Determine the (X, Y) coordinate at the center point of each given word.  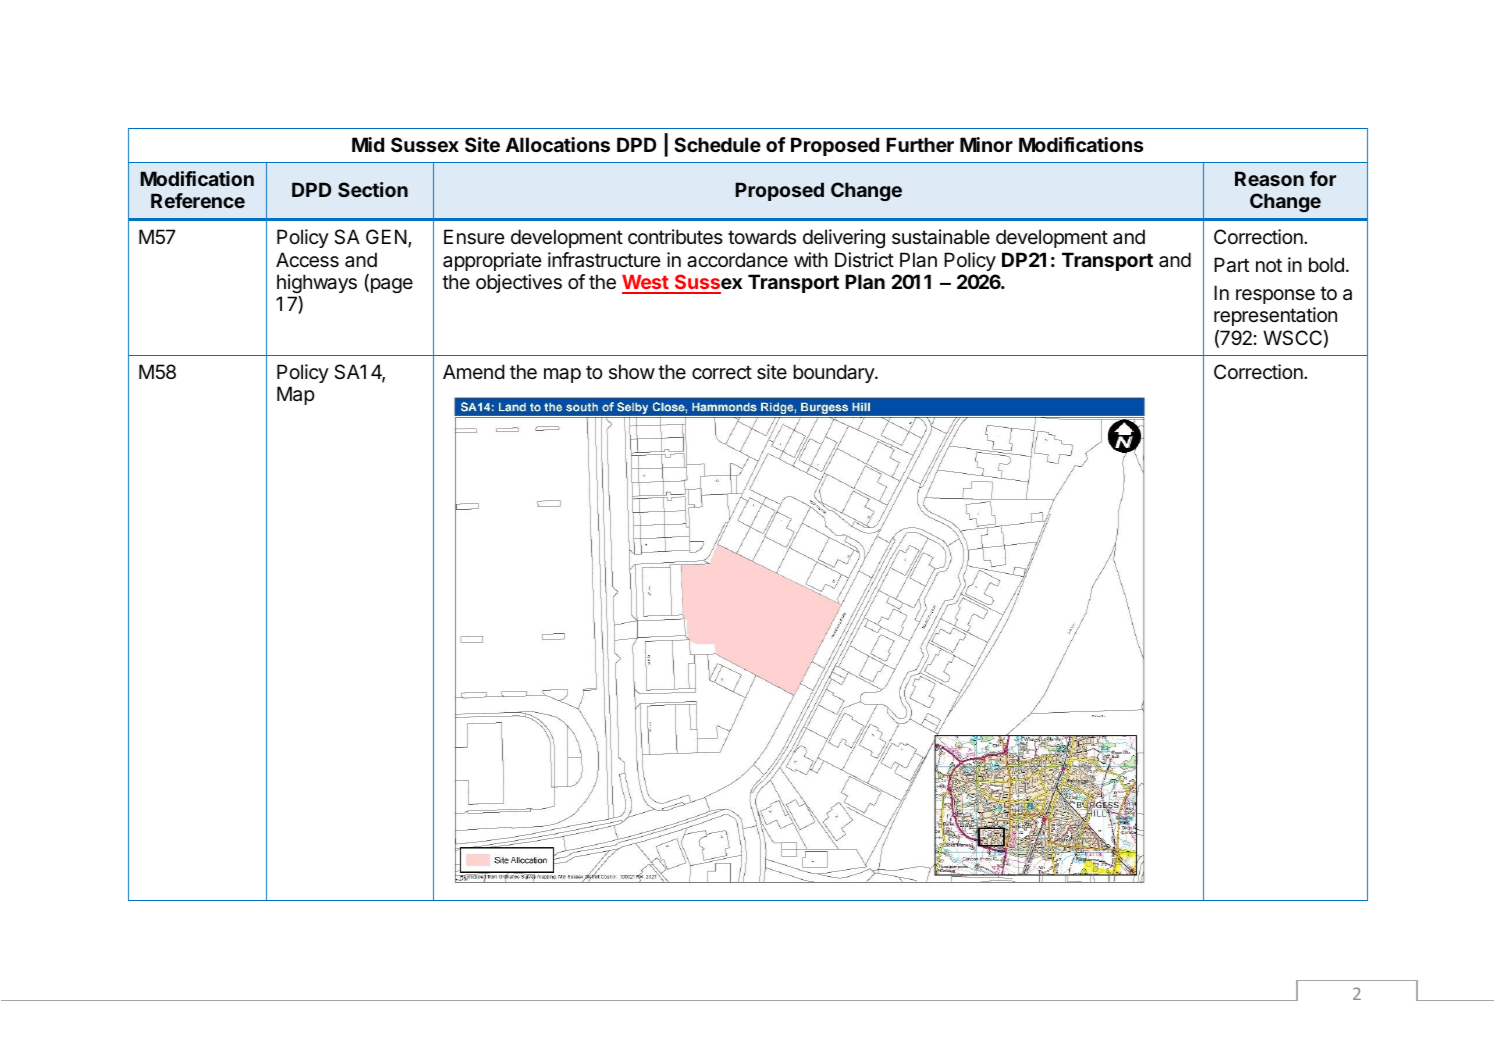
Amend (474, 371)
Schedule (717, 144)
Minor (986, 144)
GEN (386, 236)
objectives (519, 283)
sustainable (941, 237)
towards (762, 237)
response (1275, 296)
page (390, 285)
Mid (368, 144)
